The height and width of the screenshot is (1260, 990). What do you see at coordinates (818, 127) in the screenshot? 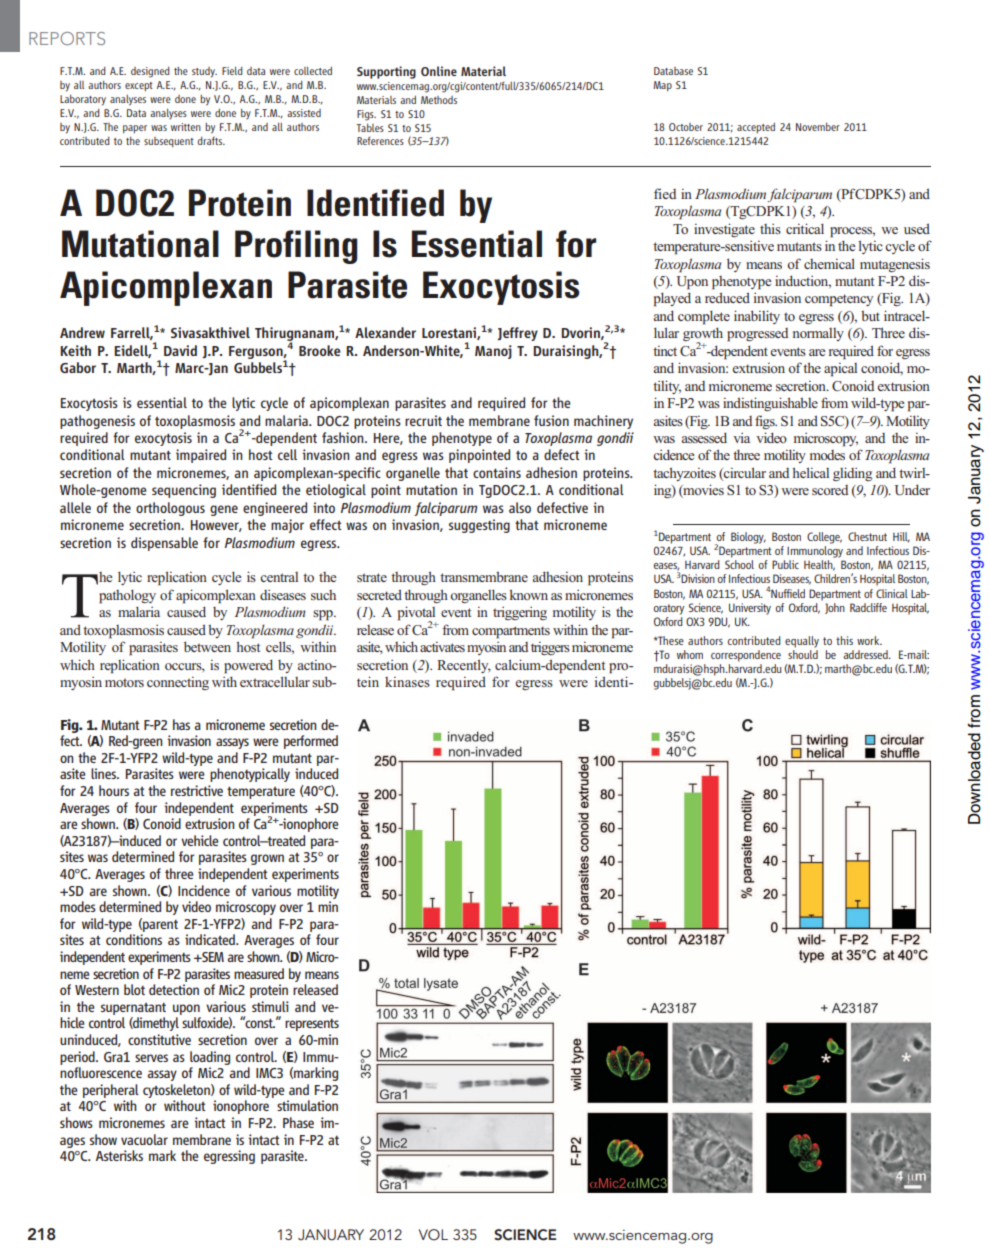
I see `November` at bounding box center [818, 127].
